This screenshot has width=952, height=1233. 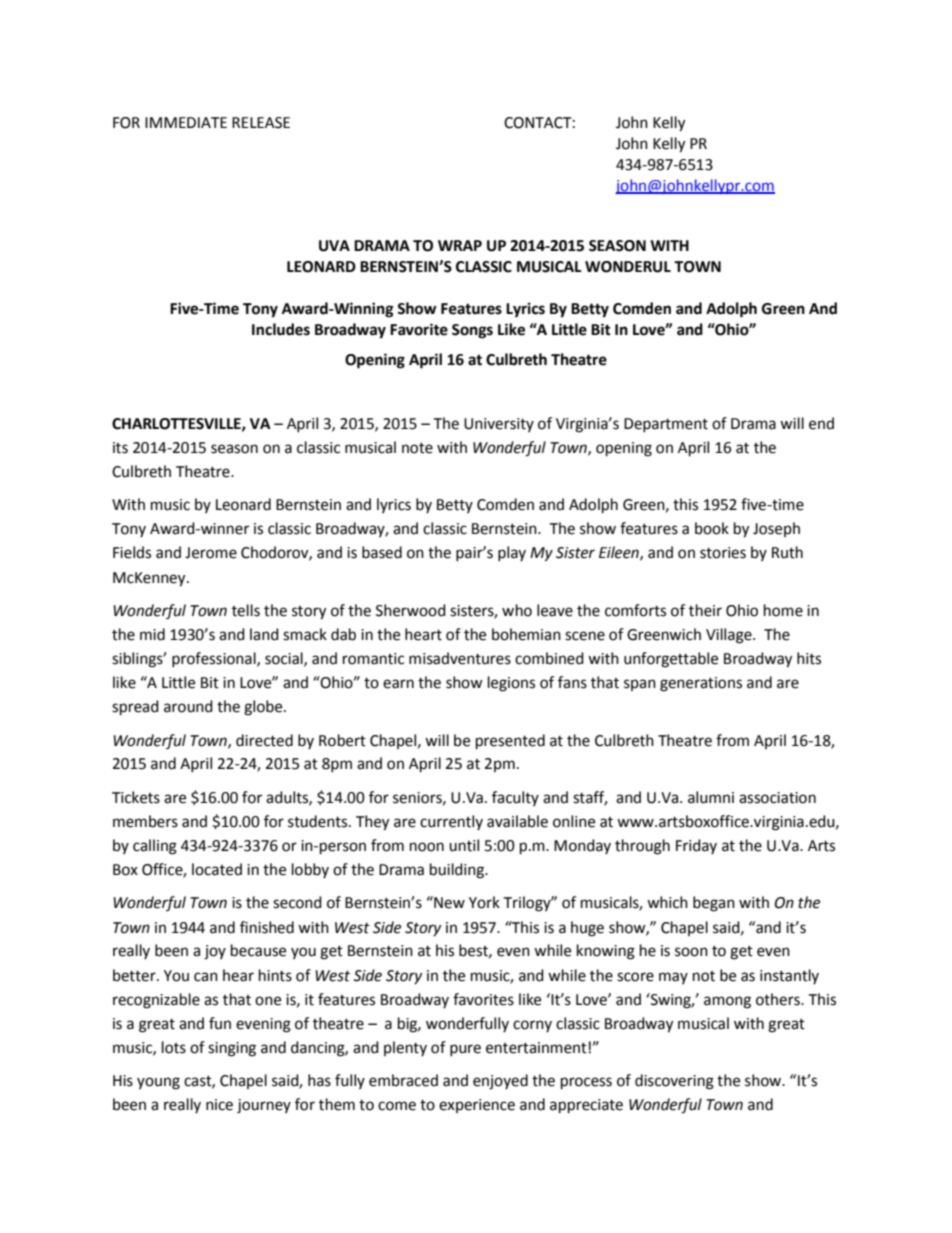 I want to click on who, so click(x=517, y=610).
